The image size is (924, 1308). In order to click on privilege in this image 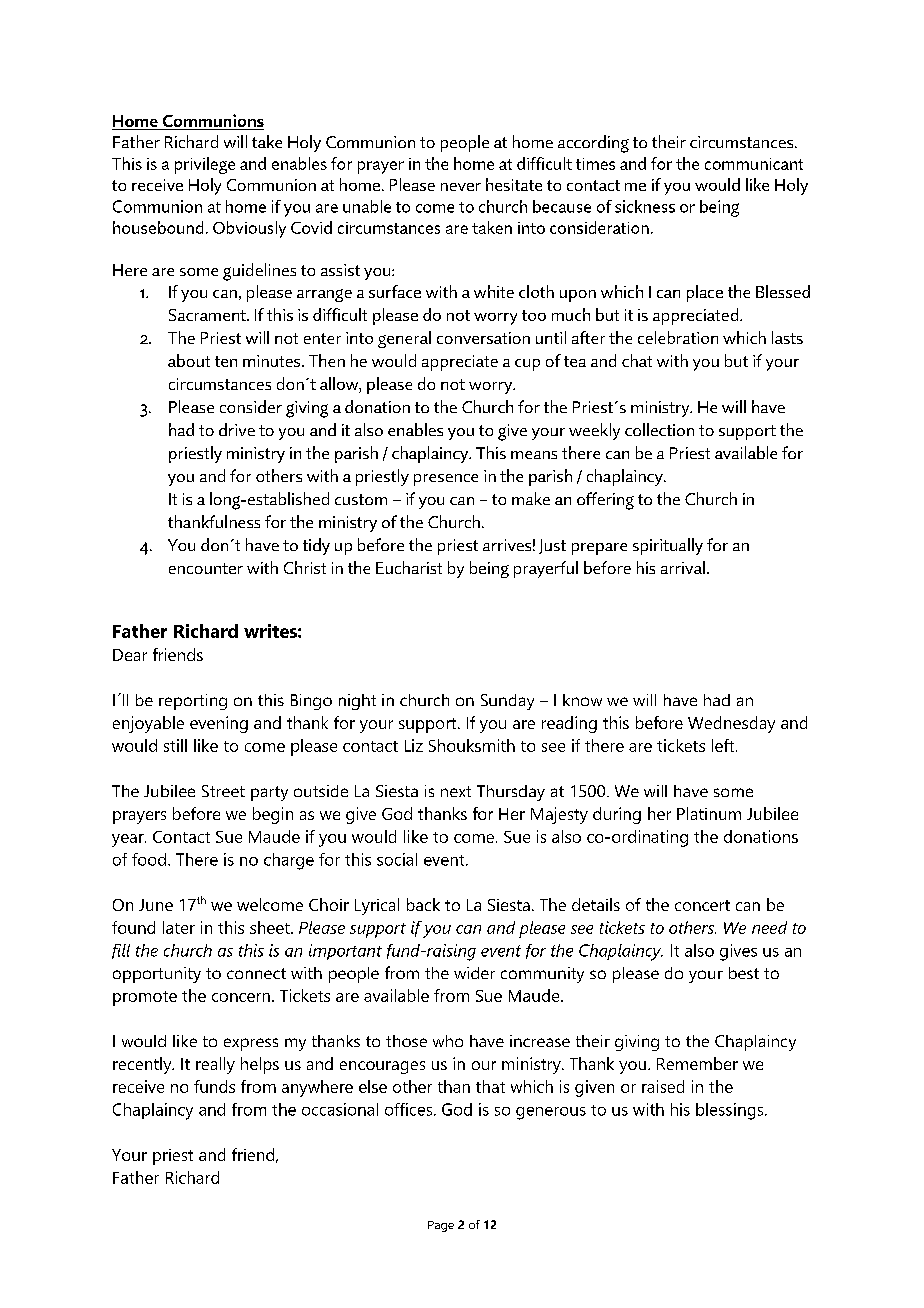, I will do `click(205, 165)`.
